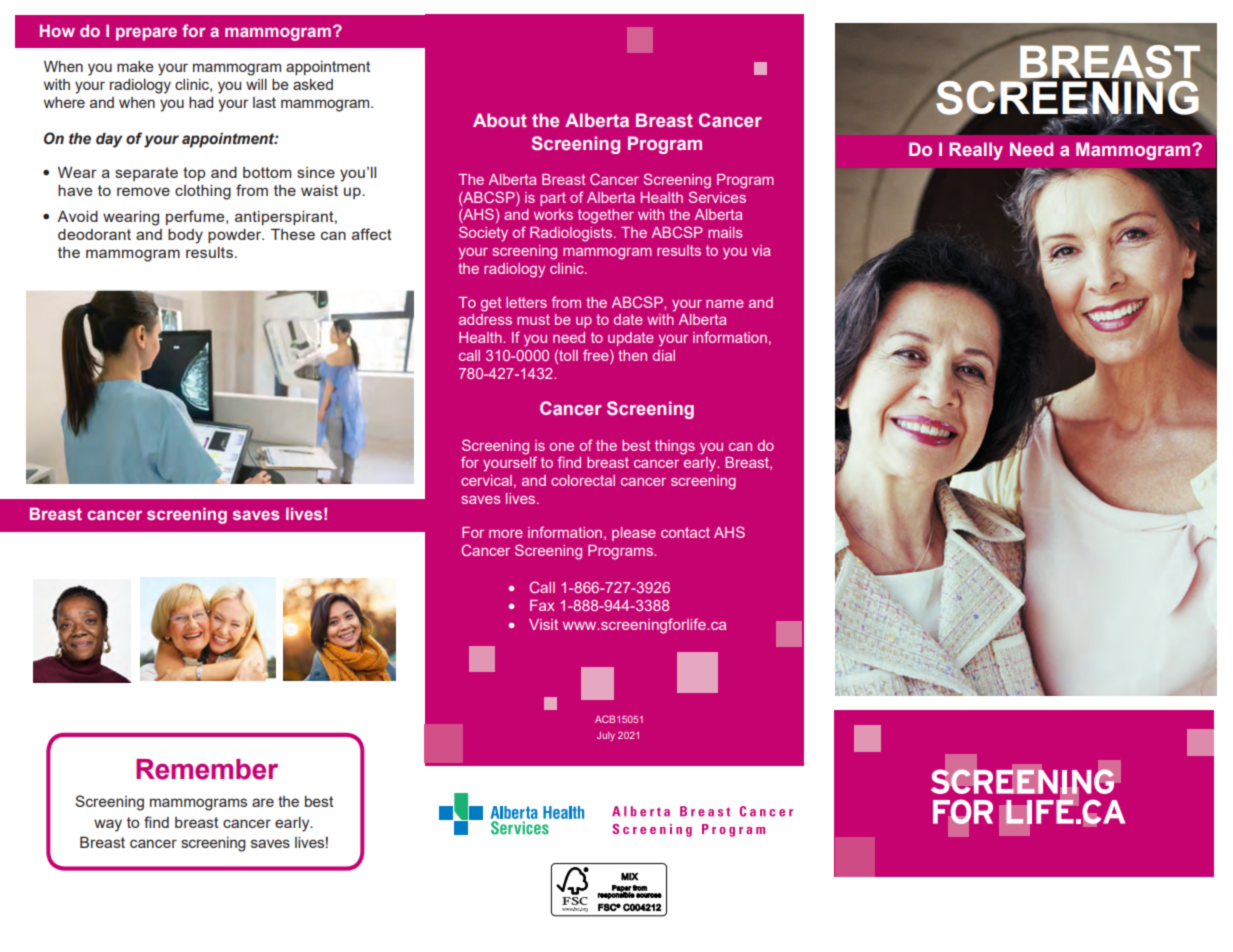 This screenshot has width=1233, height=952. What do you see at coordinates (500, 120) in the screenshot?
I see `About` at bounding box center [500, 120].
